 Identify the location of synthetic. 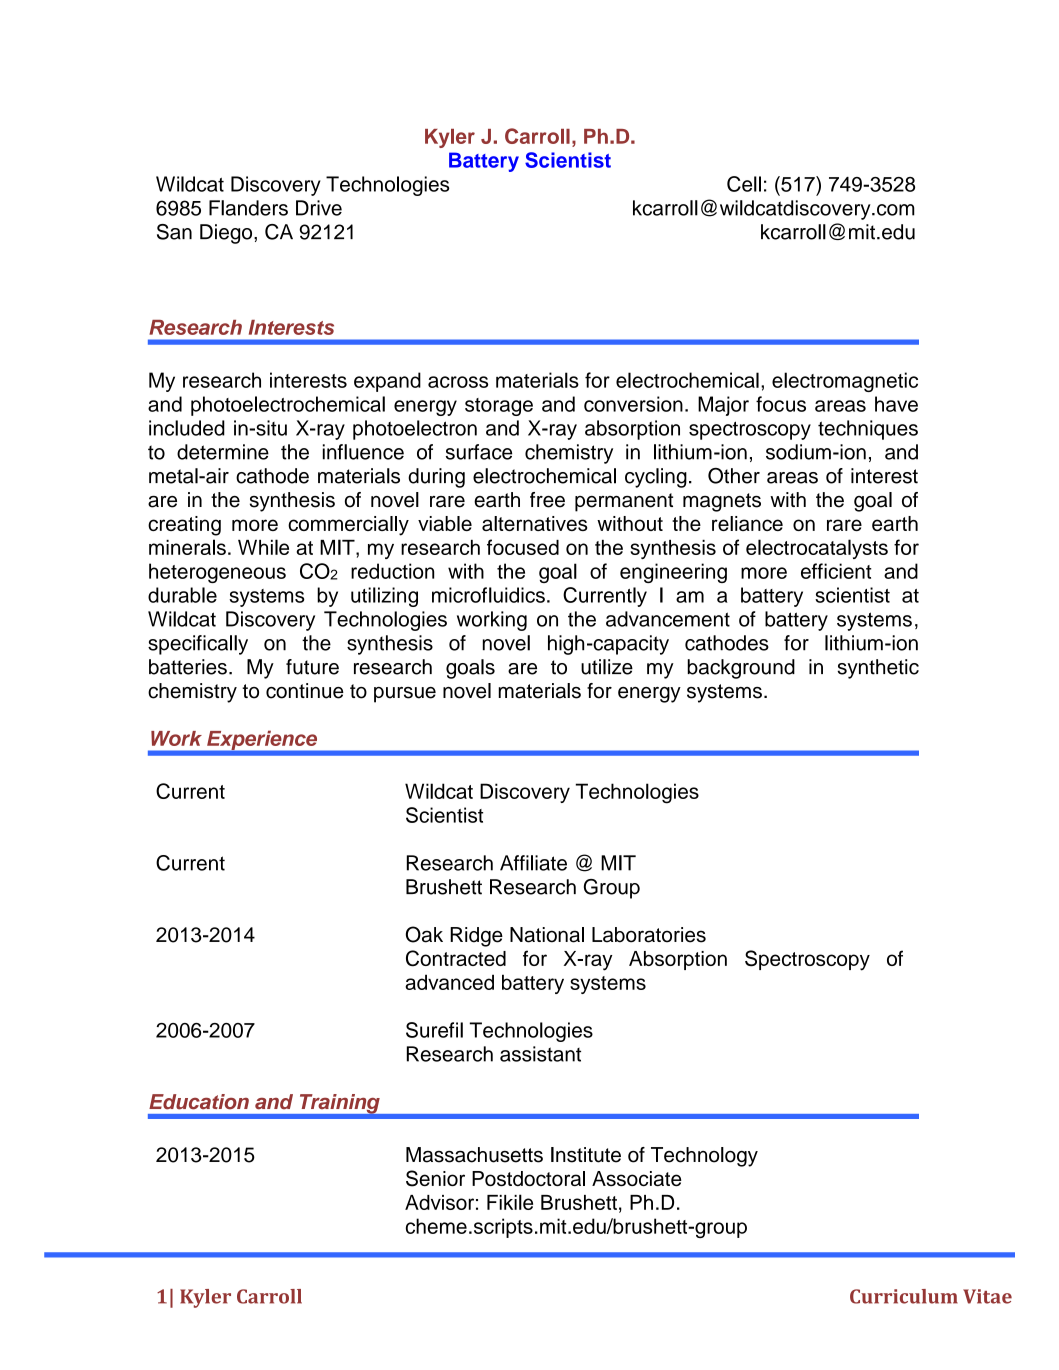
(878, 669).
